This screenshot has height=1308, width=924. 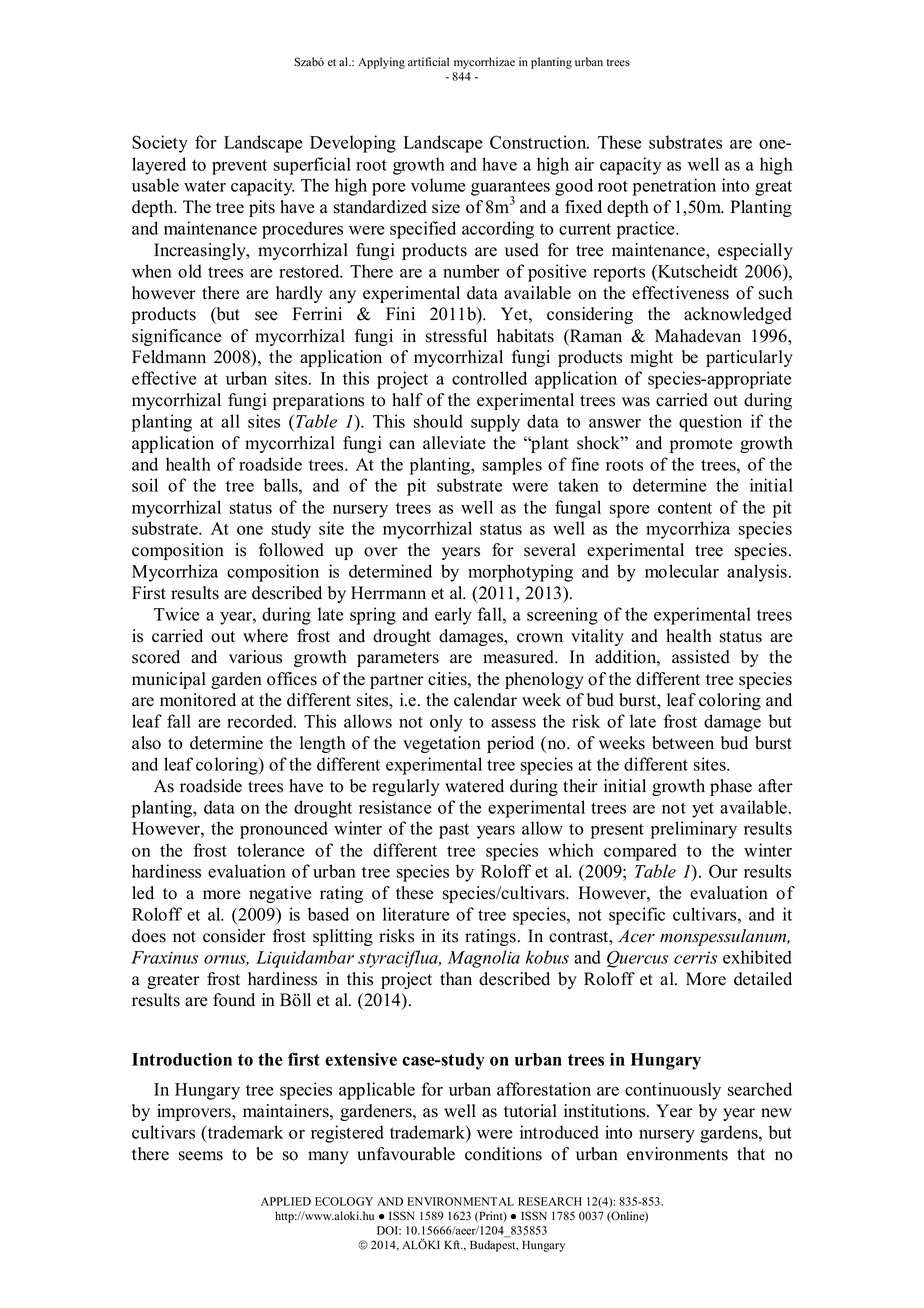 I want to click on between, so click(x=683, y=743).
